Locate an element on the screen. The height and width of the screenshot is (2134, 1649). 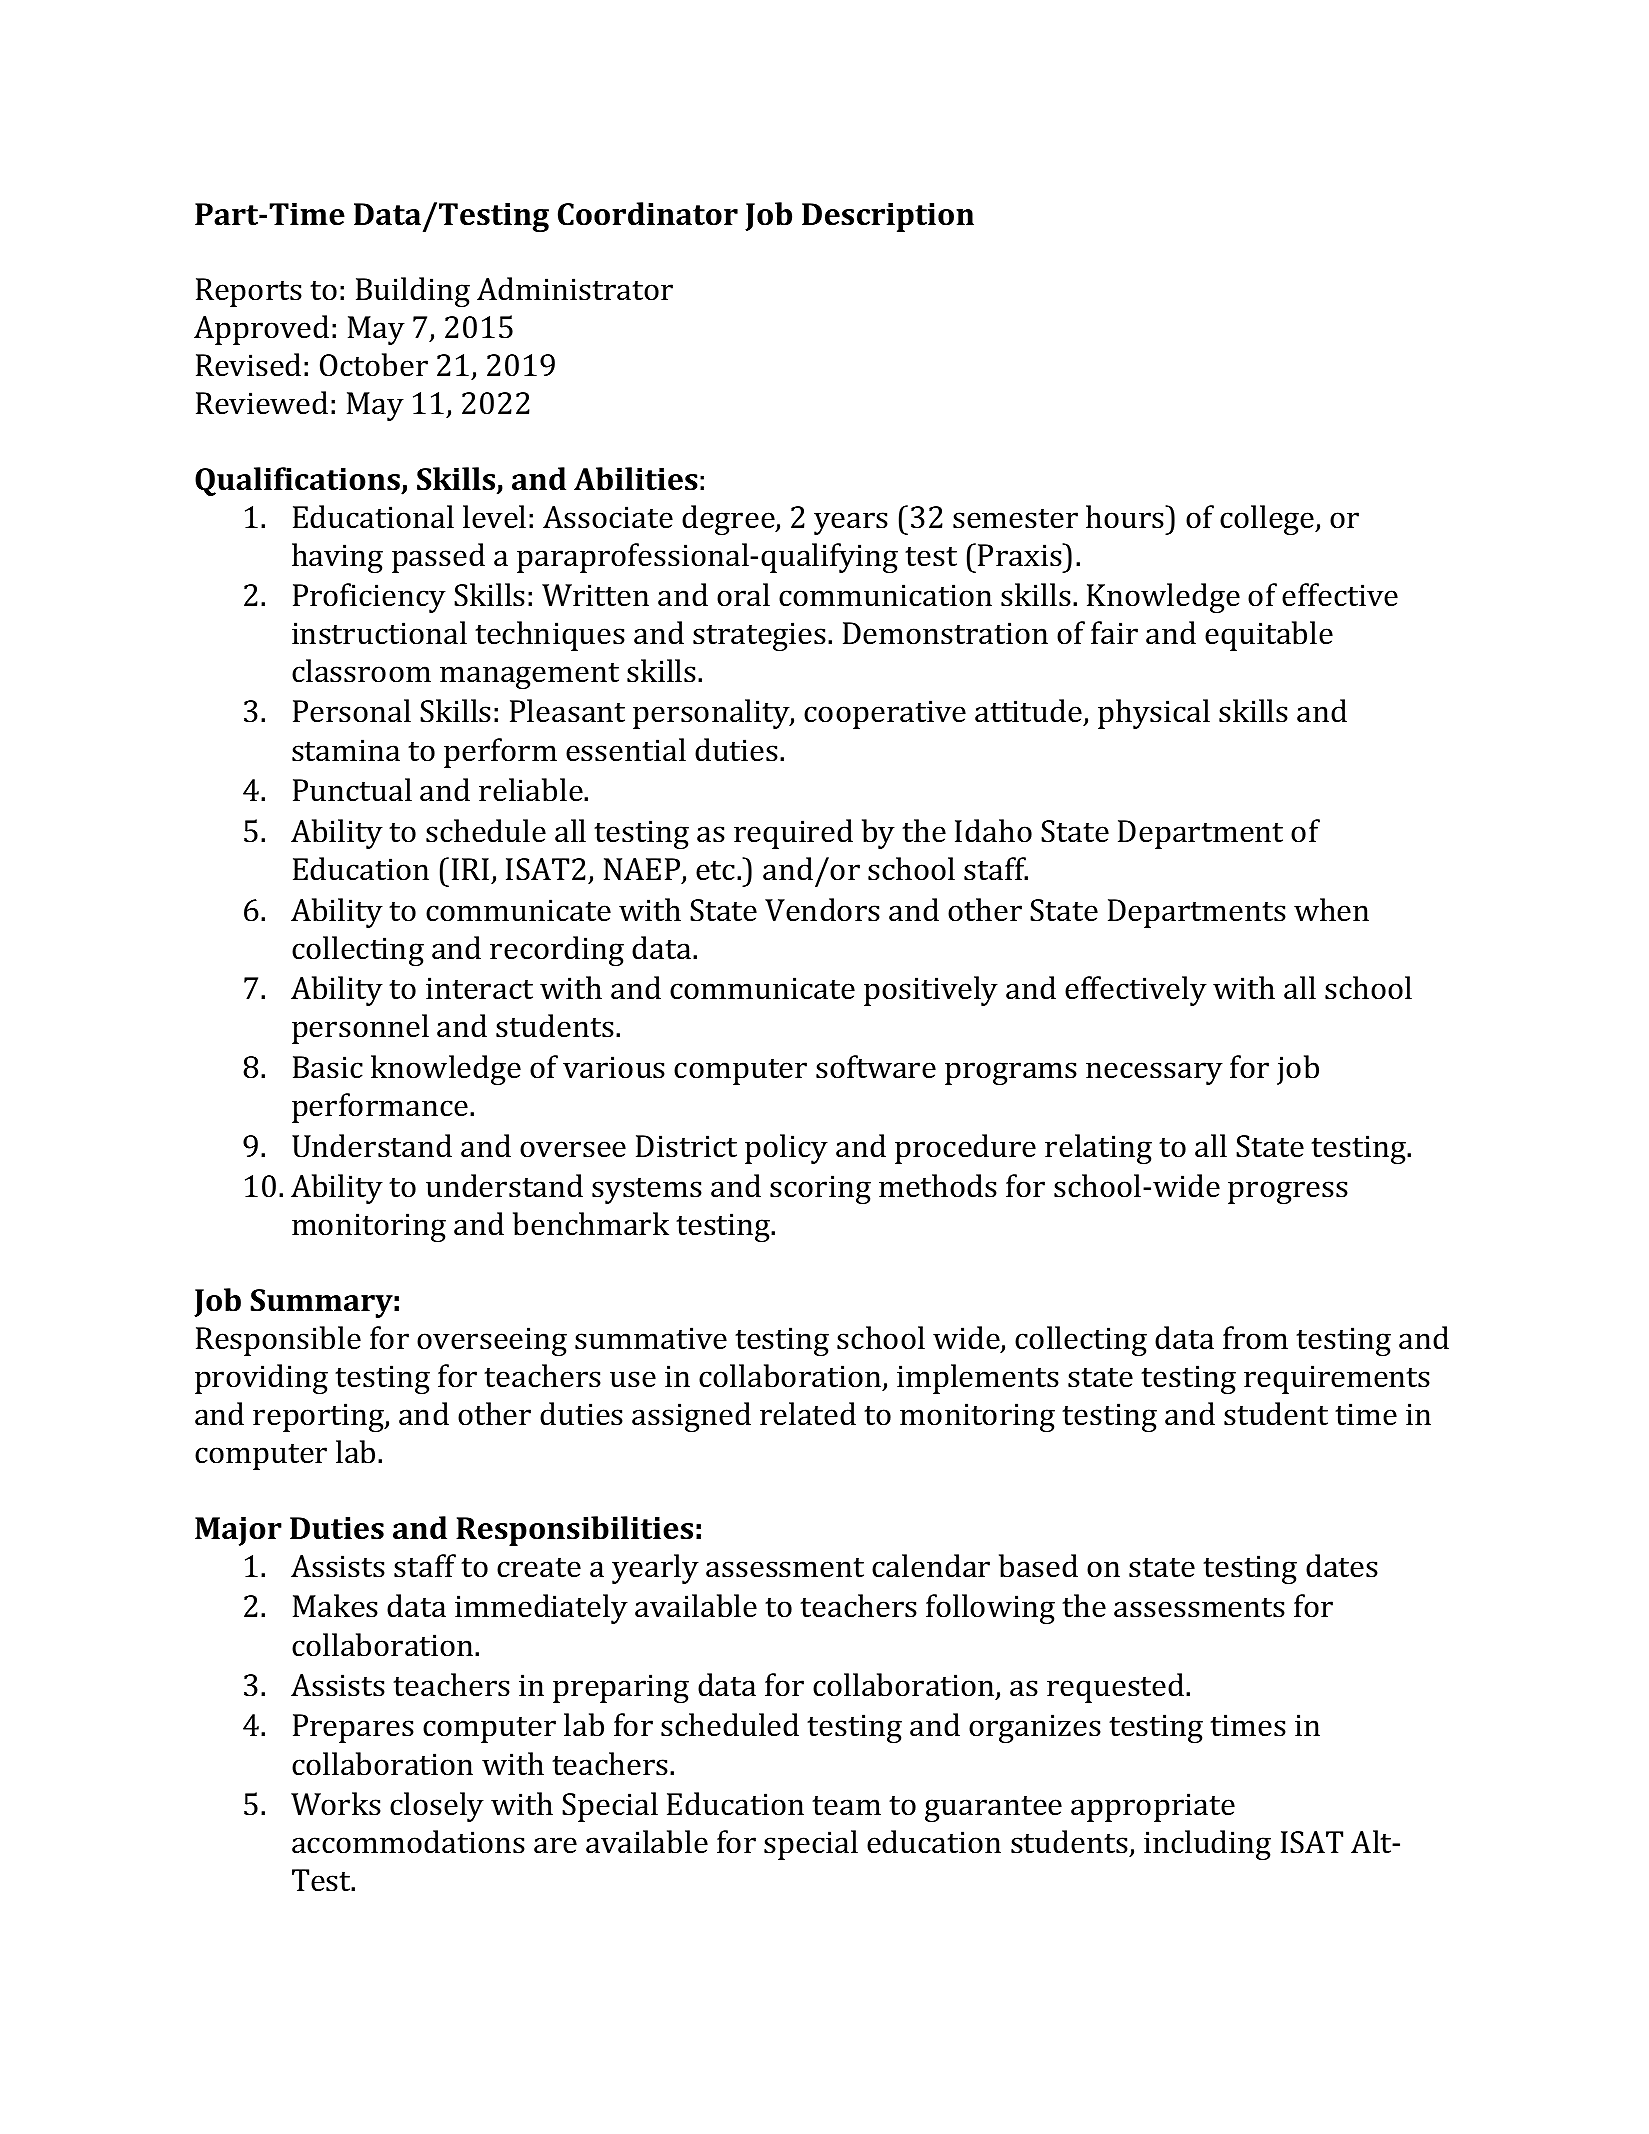
team is located at coordinates (846, 1806).
